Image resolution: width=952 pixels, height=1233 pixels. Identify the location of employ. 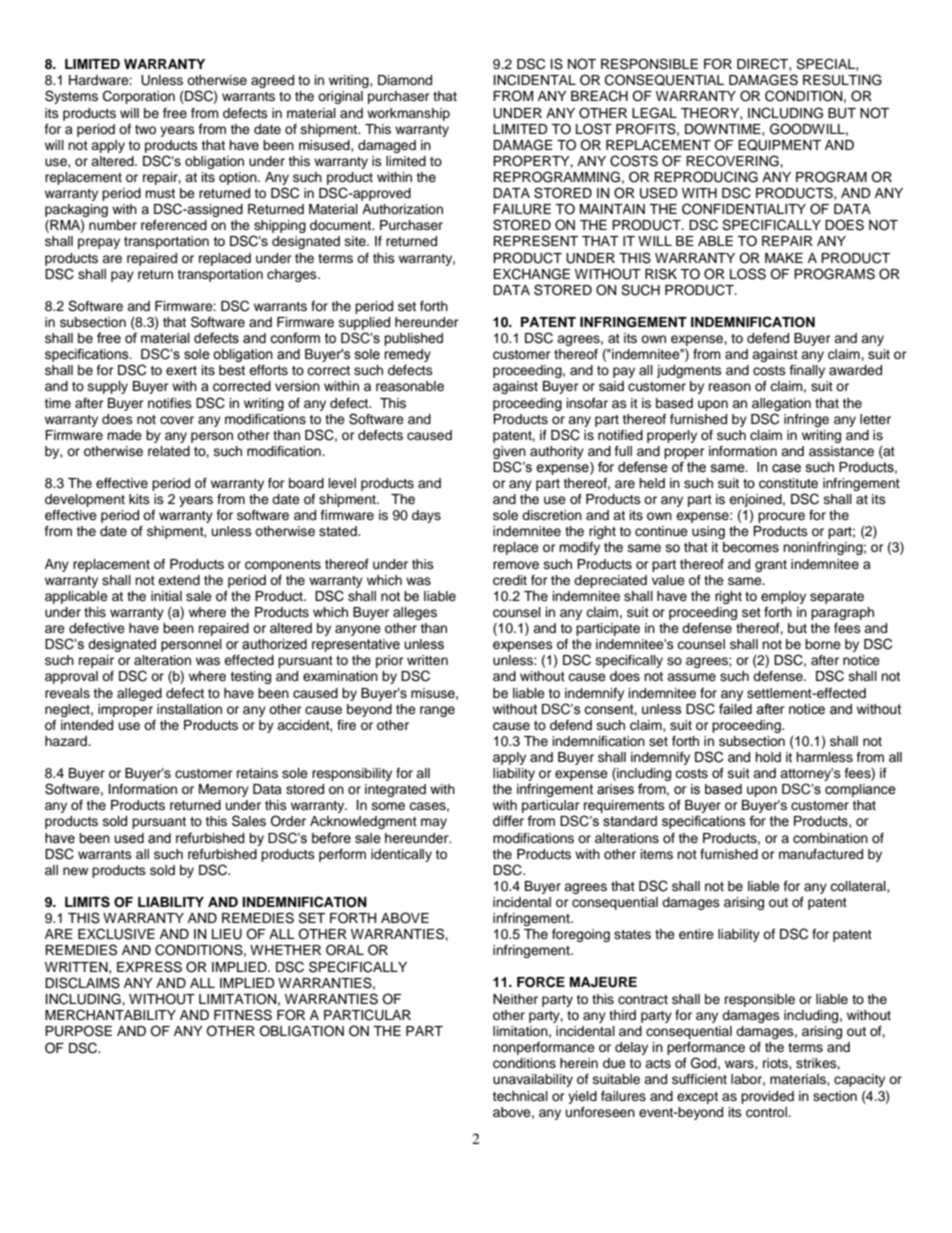
(783, 597).
